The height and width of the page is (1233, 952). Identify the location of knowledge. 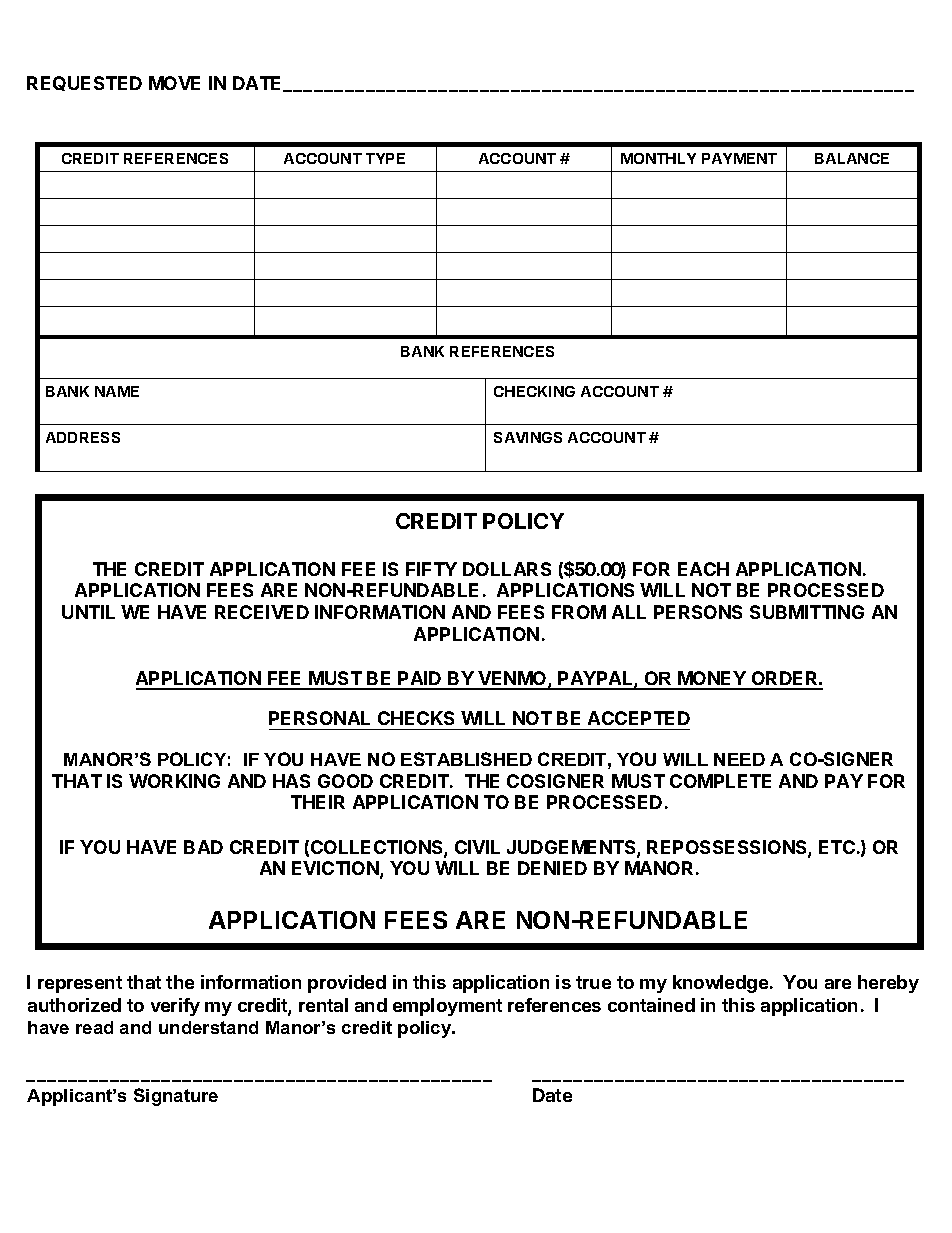
(720, 984).
